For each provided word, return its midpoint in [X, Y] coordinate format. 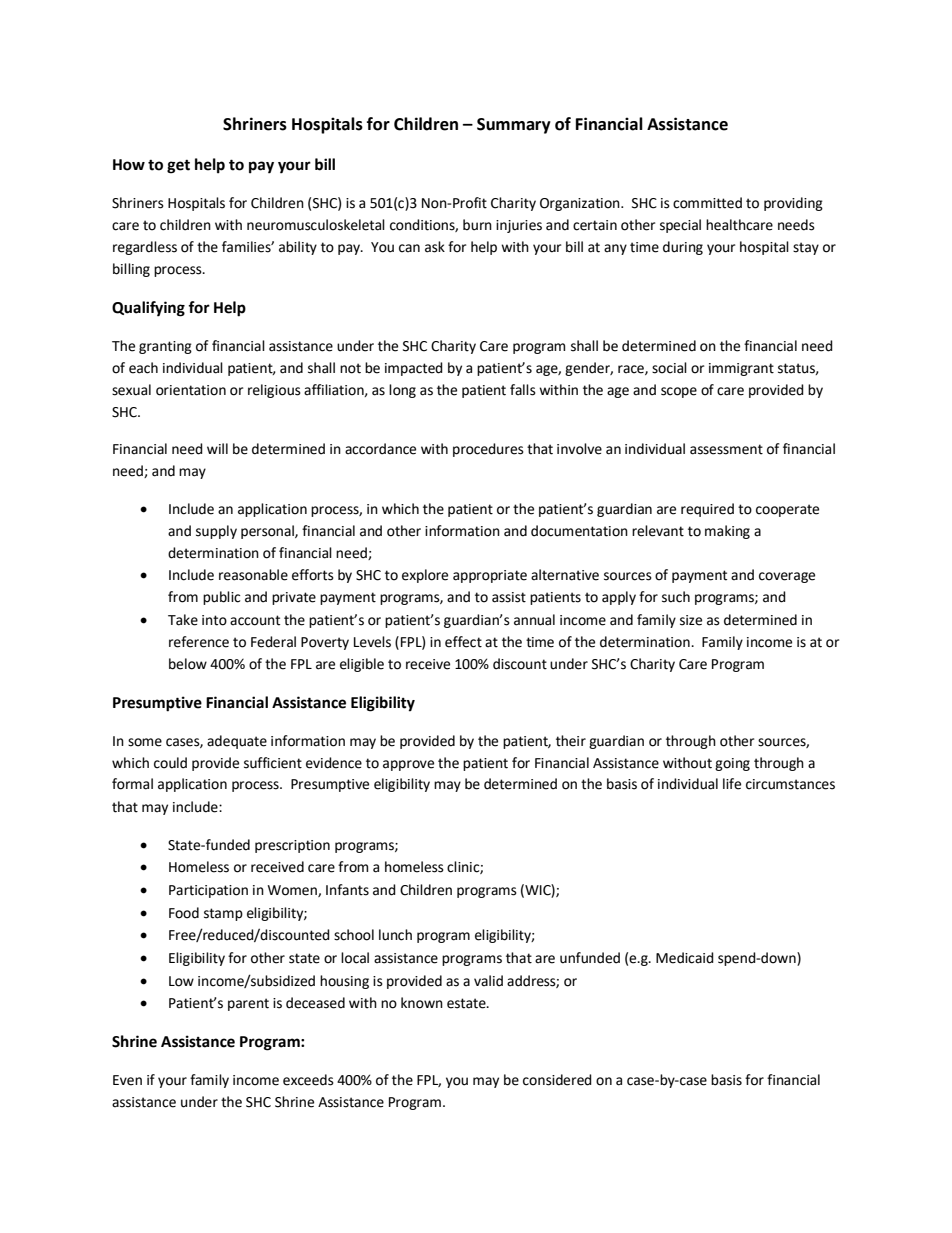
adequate [237, 742]
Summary [514, 126]
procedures [488, 450]
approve [408, 765]
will [217, 448]
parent [248, 1004]
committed [707, 203]
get [178, 167]
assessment [726, 449]
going [732, 764]
